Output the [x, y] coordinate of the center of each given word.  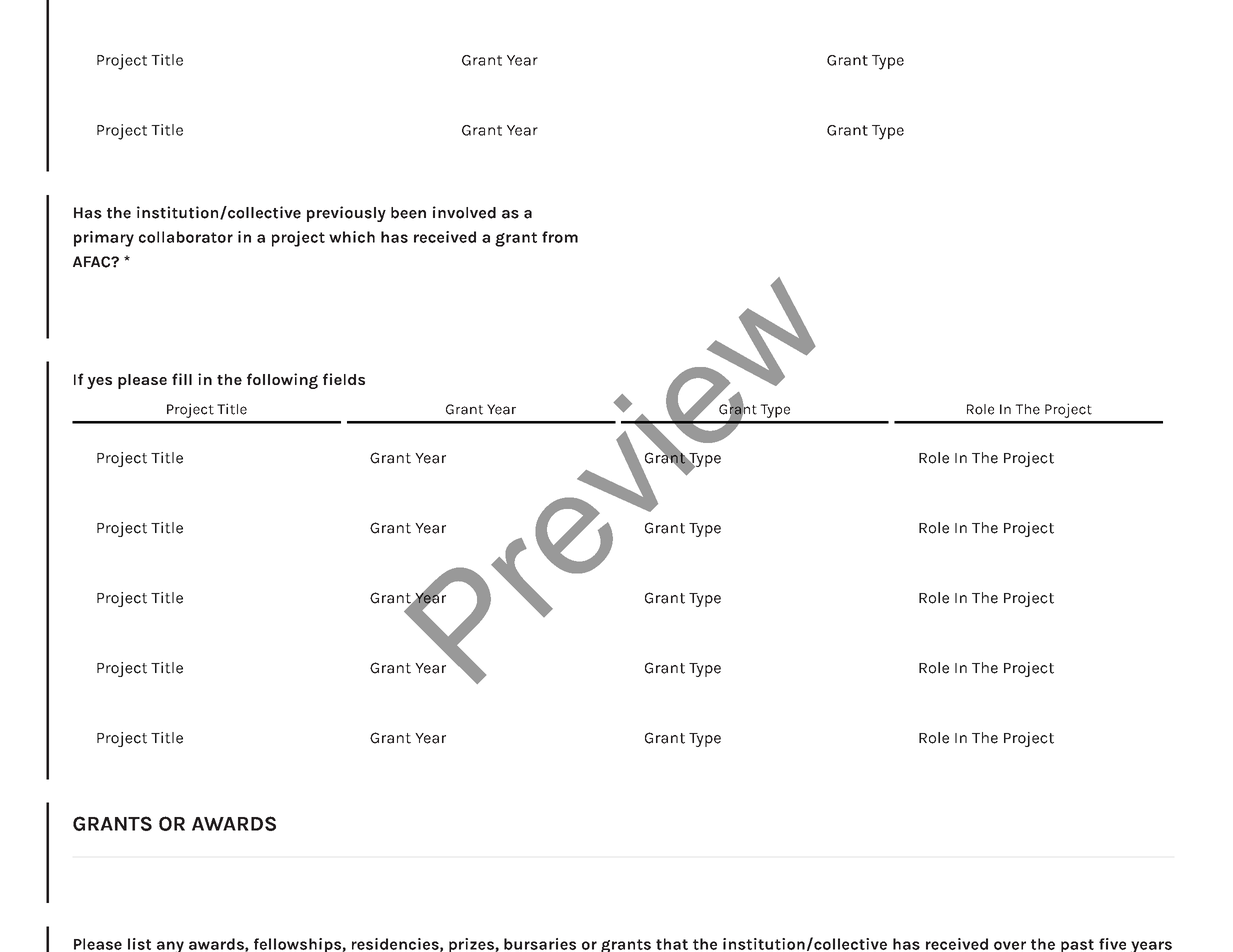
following [282, 381]
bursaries [540, 944]
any [170, 946]
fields [344, 379]
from [560, 237]
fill [182, 379]
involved [464, 212]
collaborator [186, 237]
